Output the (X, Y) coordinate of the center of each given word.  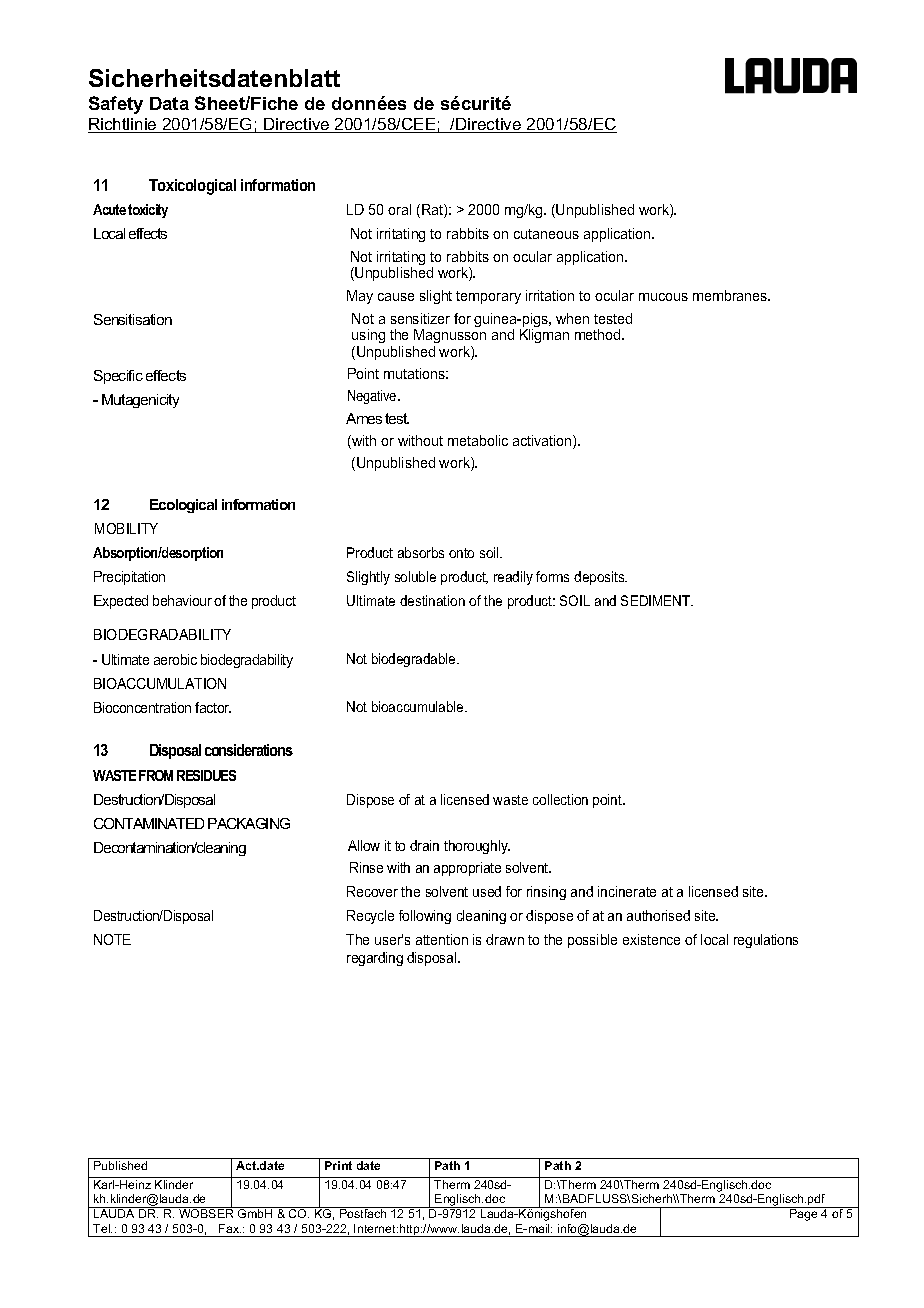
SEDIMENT (657, 600)
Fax (230, 1228)
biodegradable (415, 660)
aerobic (175, 659)
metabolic (478, 440)
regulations (766, 941)
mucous (663, 297)
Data (169, 103)
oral (399, 209)
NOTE (112, 939)
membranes (731, 295)
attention (442, 939)
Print (338, 1165)
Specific (118, 377)
